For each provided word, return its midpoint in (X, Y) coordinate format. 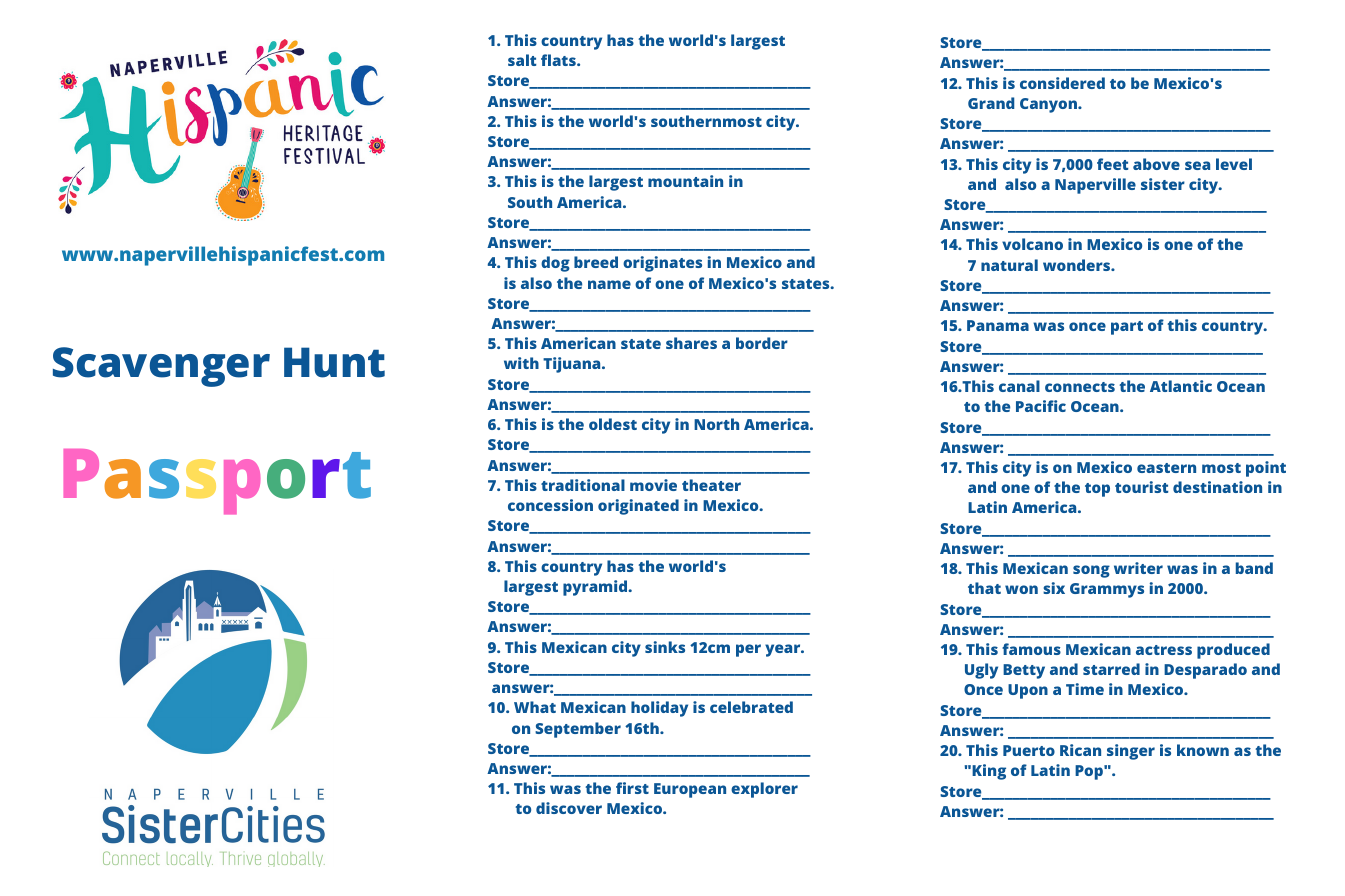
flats (559, 60)
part (1127, 328)
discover (569, 808)
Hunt (334, 362)
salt (522, 60)
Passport (217, 481)
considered (1062, 83)
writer (1138, 568)
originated (638, 507)
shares (691, 343)
